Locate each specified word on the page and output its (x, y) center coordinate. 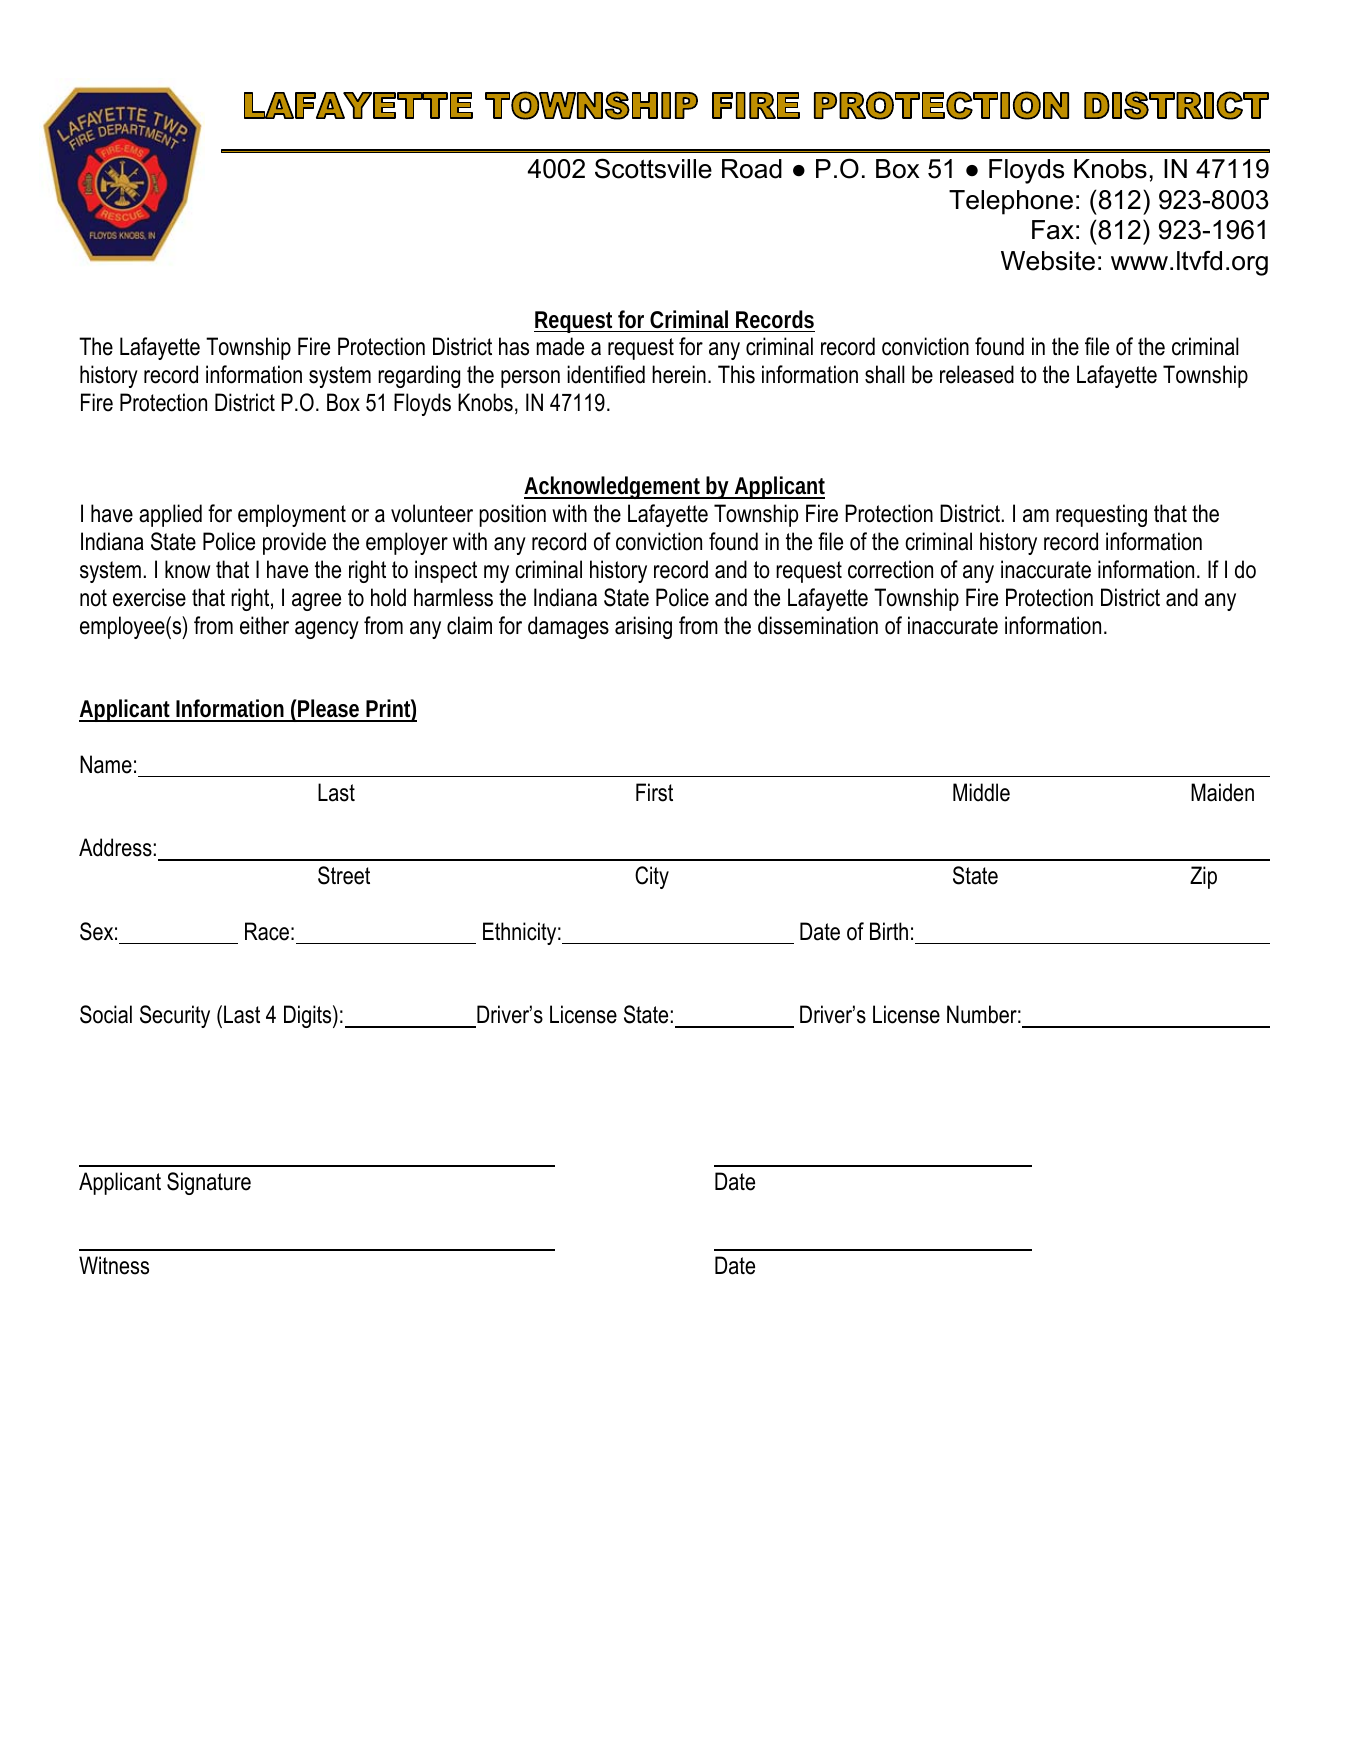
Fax (1053, 230)
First (654, 792)
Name (106, 764)
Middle (981, 792)
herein (679, 374)
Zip (1203, 877)
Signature (209, 1183)
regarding (419, 376)
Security (175, 1016)
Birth (889, 931)
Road (752, 169)
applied (170, 515)
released (977, 374)
